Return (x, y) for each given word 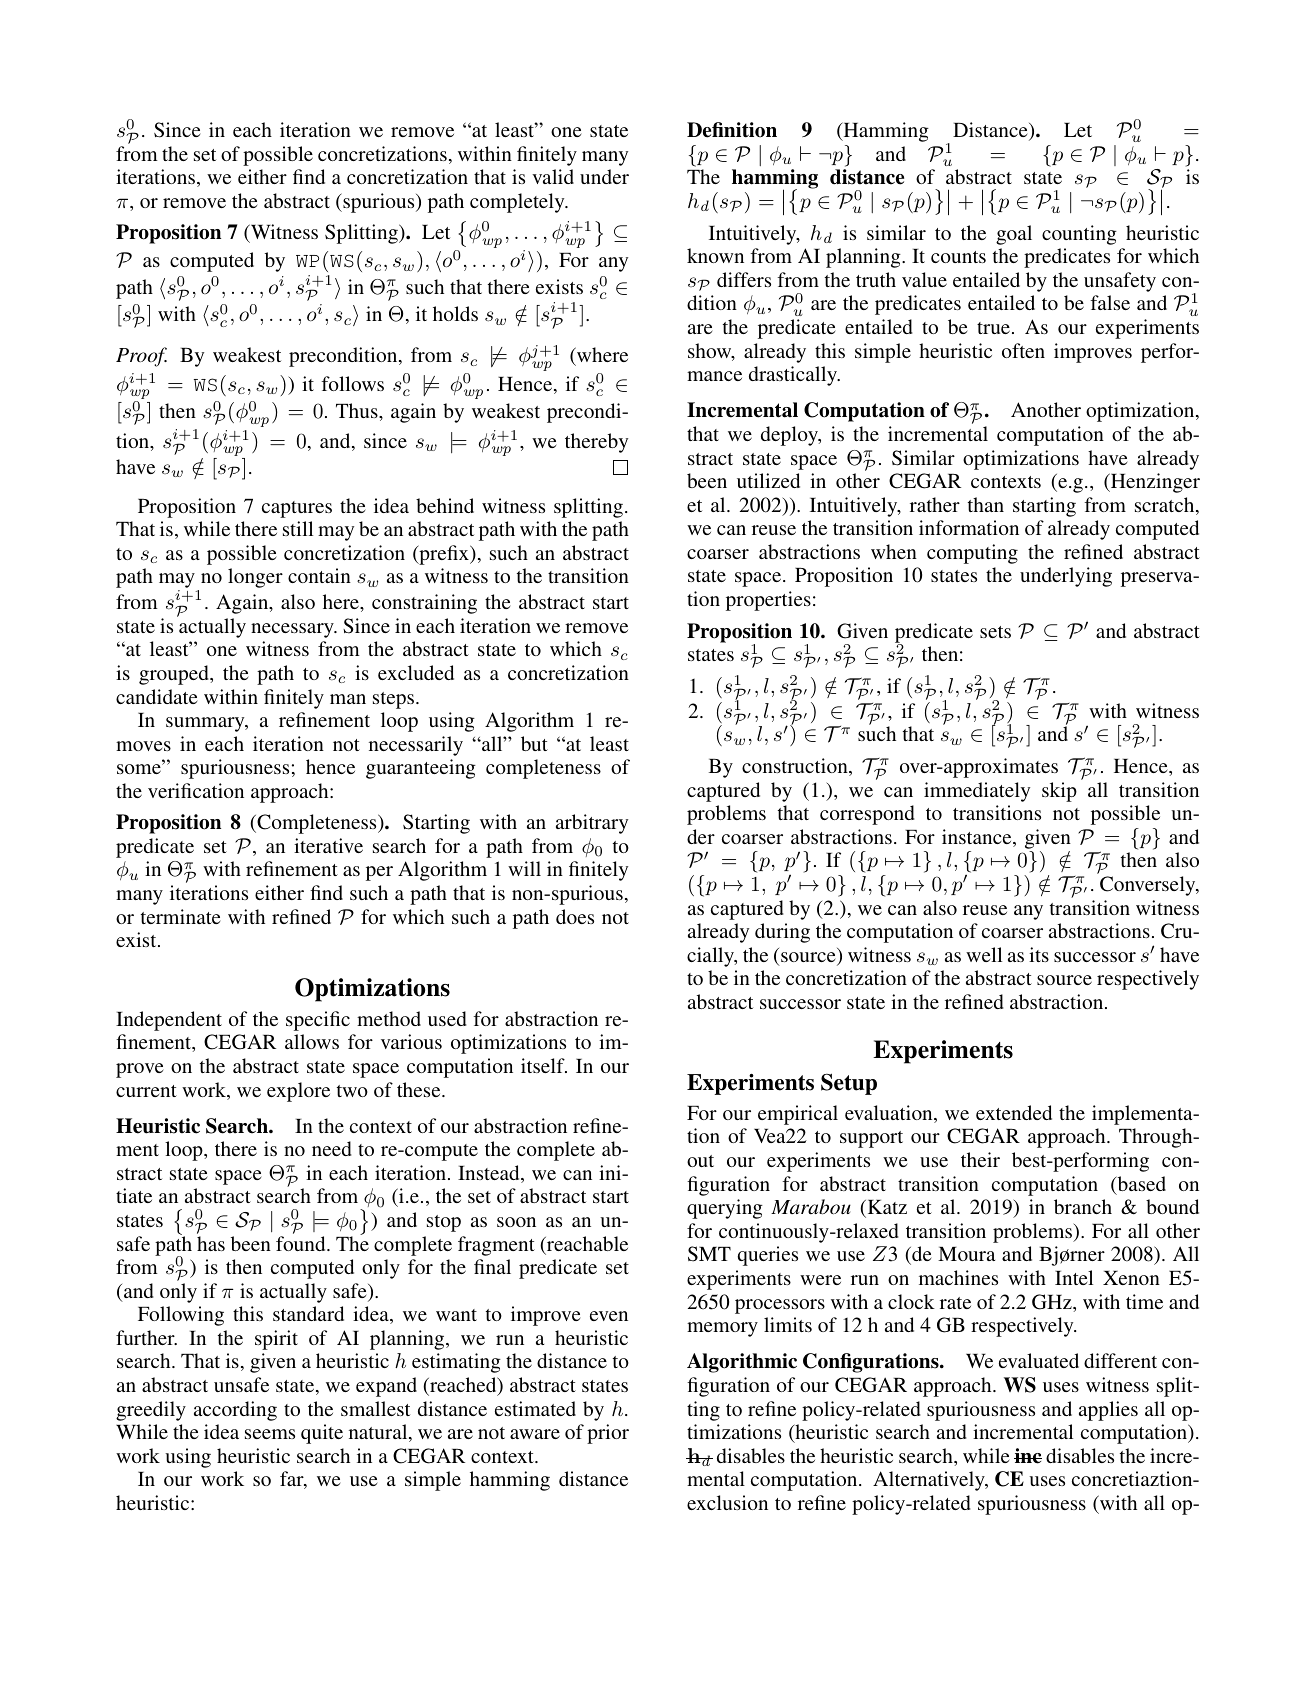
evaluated (1039, 1360)
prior (608, 1434)
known (715, 255)
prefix (444, 555)
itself (544, 1065)
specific (318, 1021)
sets (995, 632)
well (984, 954)
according (235, 1411)
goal (1014, 235)
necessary (293, 630)
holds (455, 313)
